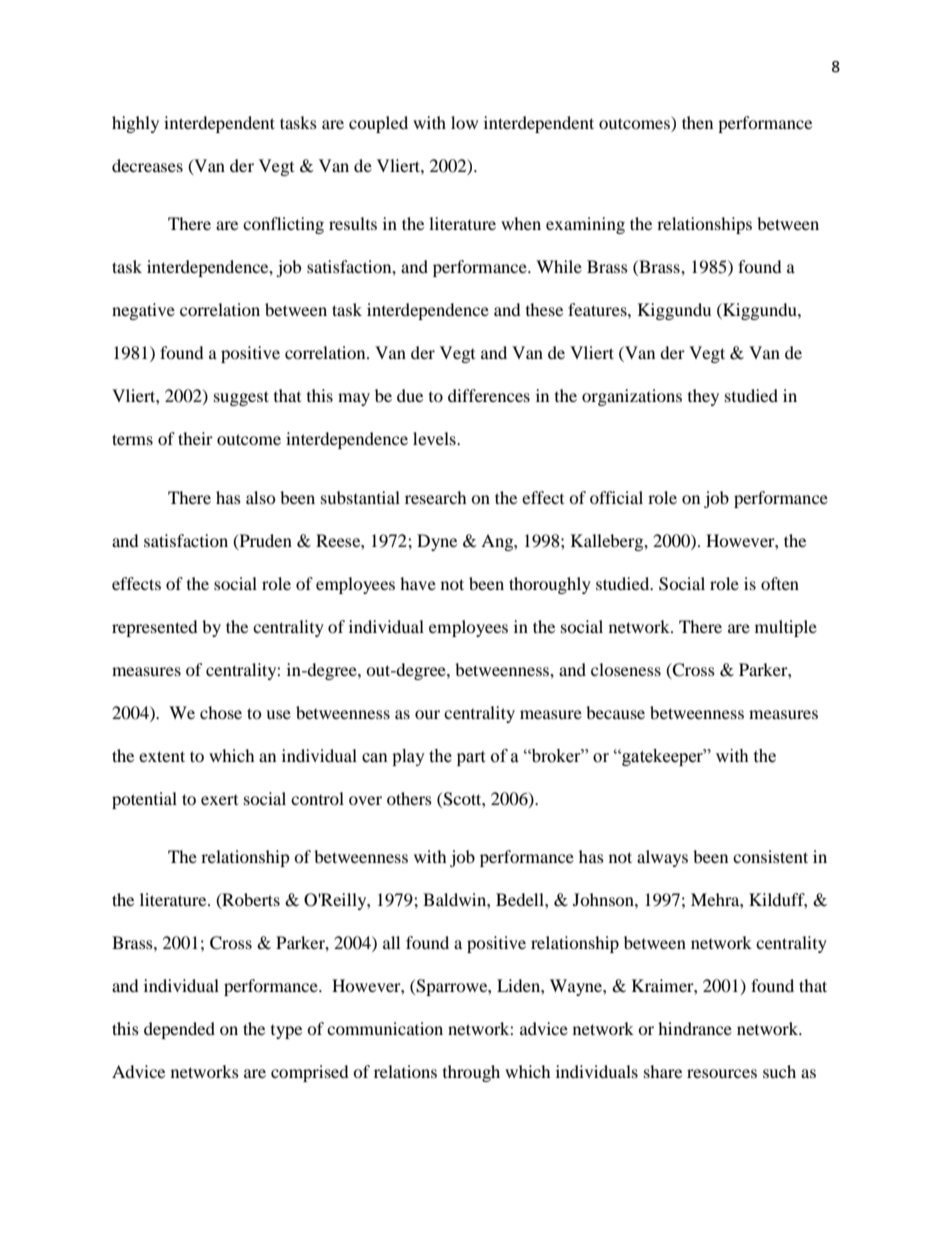  Describe the element at coordinates (471, 758) in the screenshot. I see `part` at that location.
